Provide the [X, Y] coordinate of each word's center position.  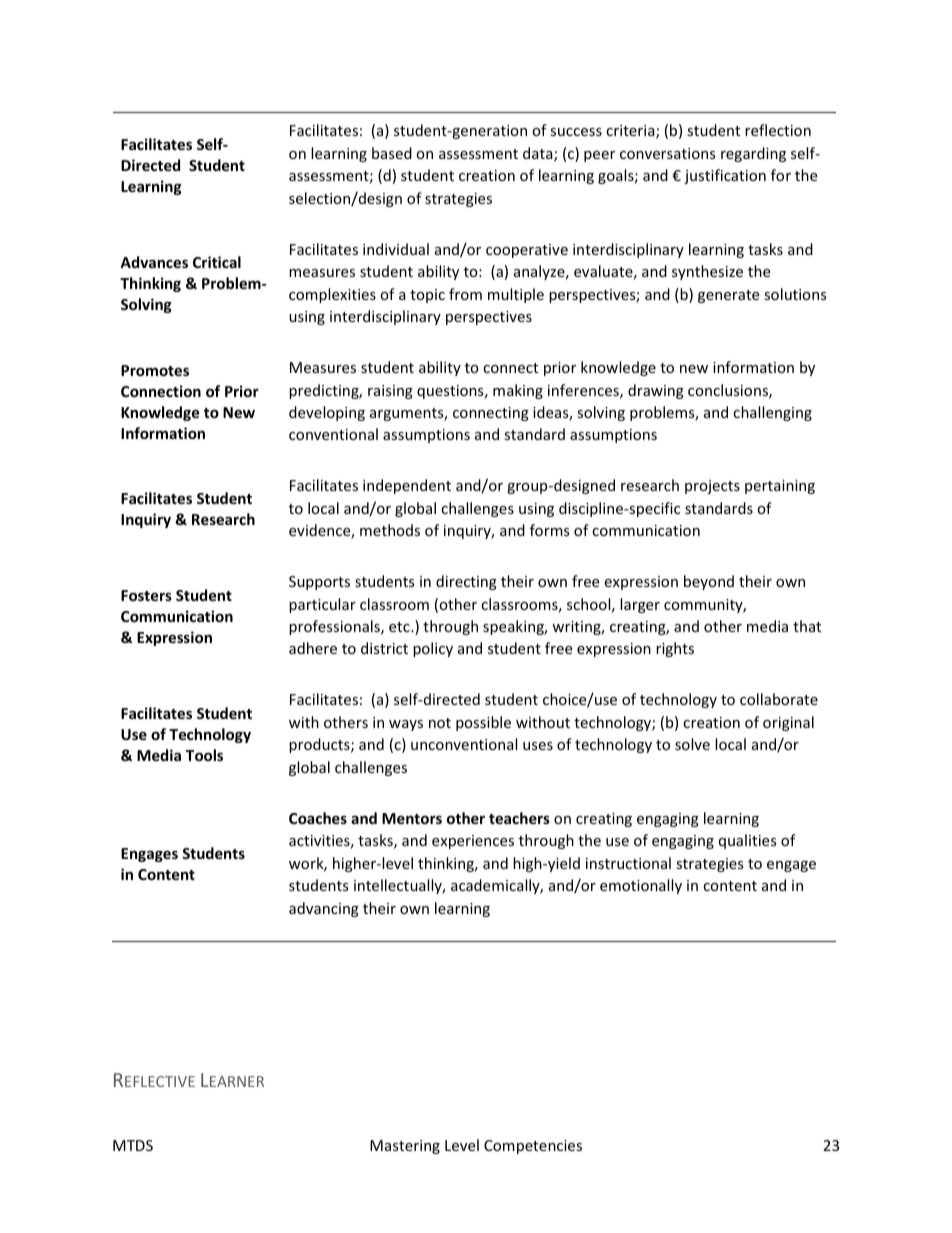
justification [725, 176]
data [539, 154]
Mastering [405, 1147]
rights [675, 649]
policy [433, 649]
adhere [313, 648]
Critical [217, 262]
